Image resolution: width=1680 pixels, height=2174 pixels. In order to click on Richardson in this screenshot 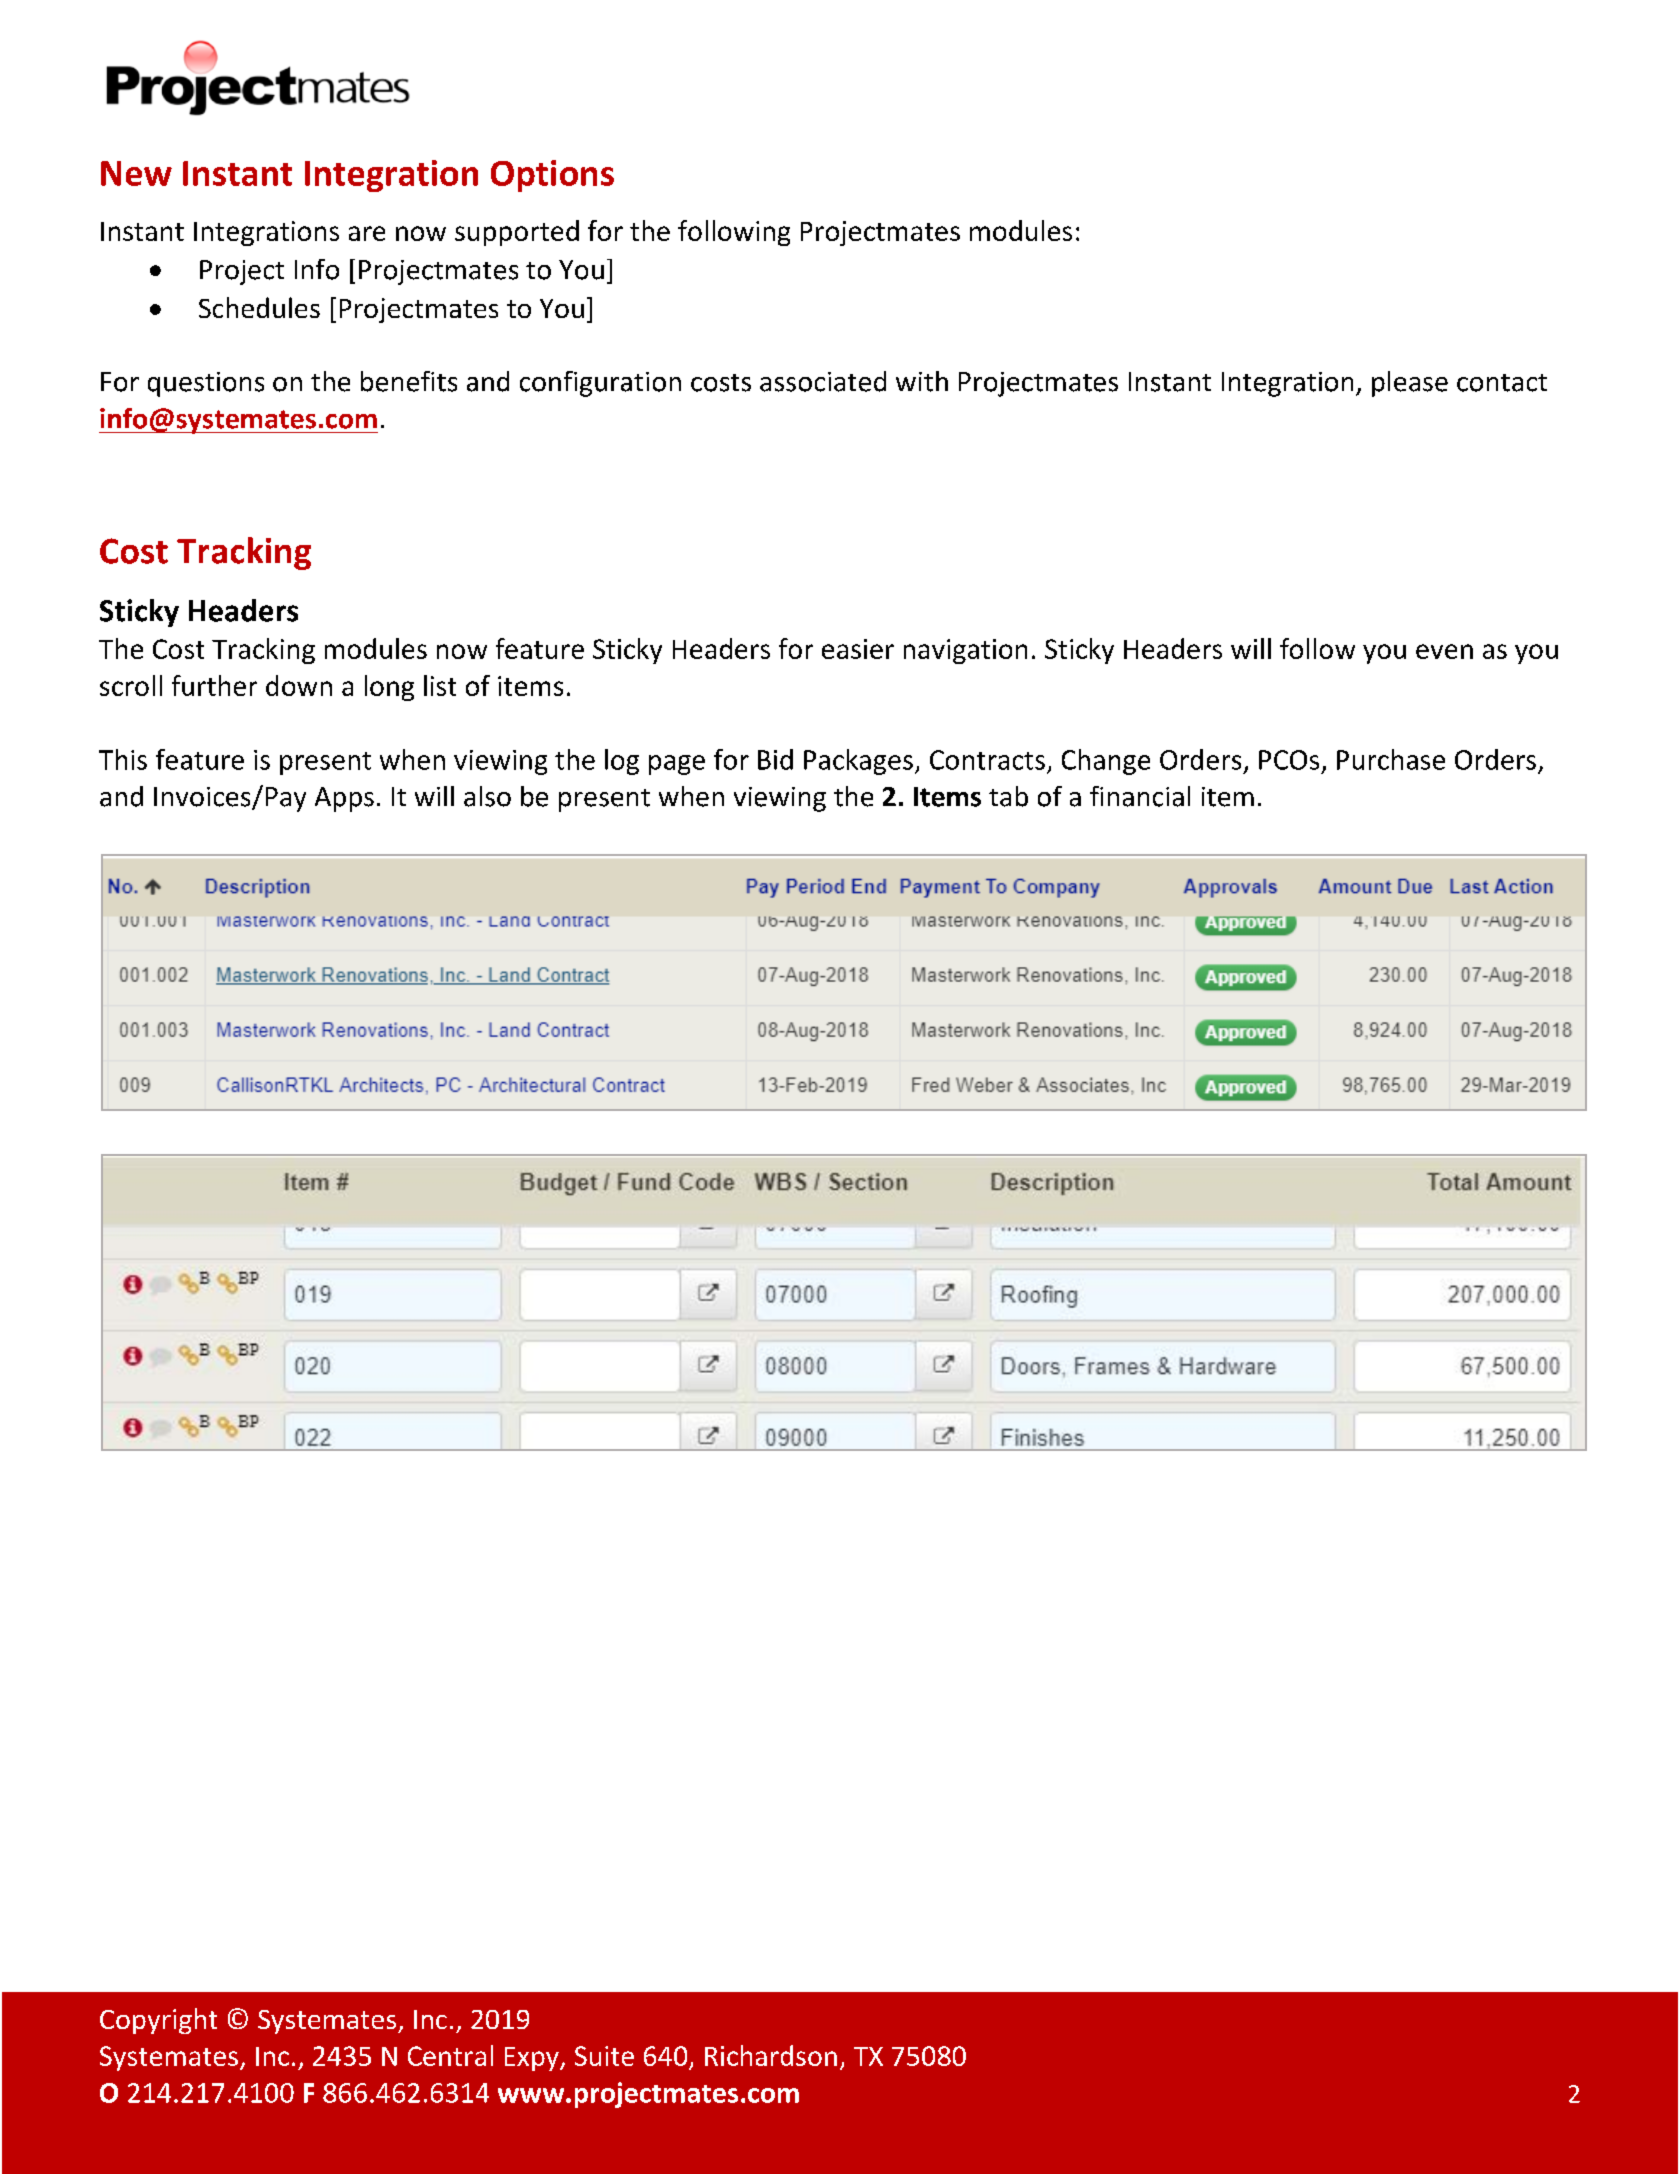, I will do `click(771, 2055)`.
